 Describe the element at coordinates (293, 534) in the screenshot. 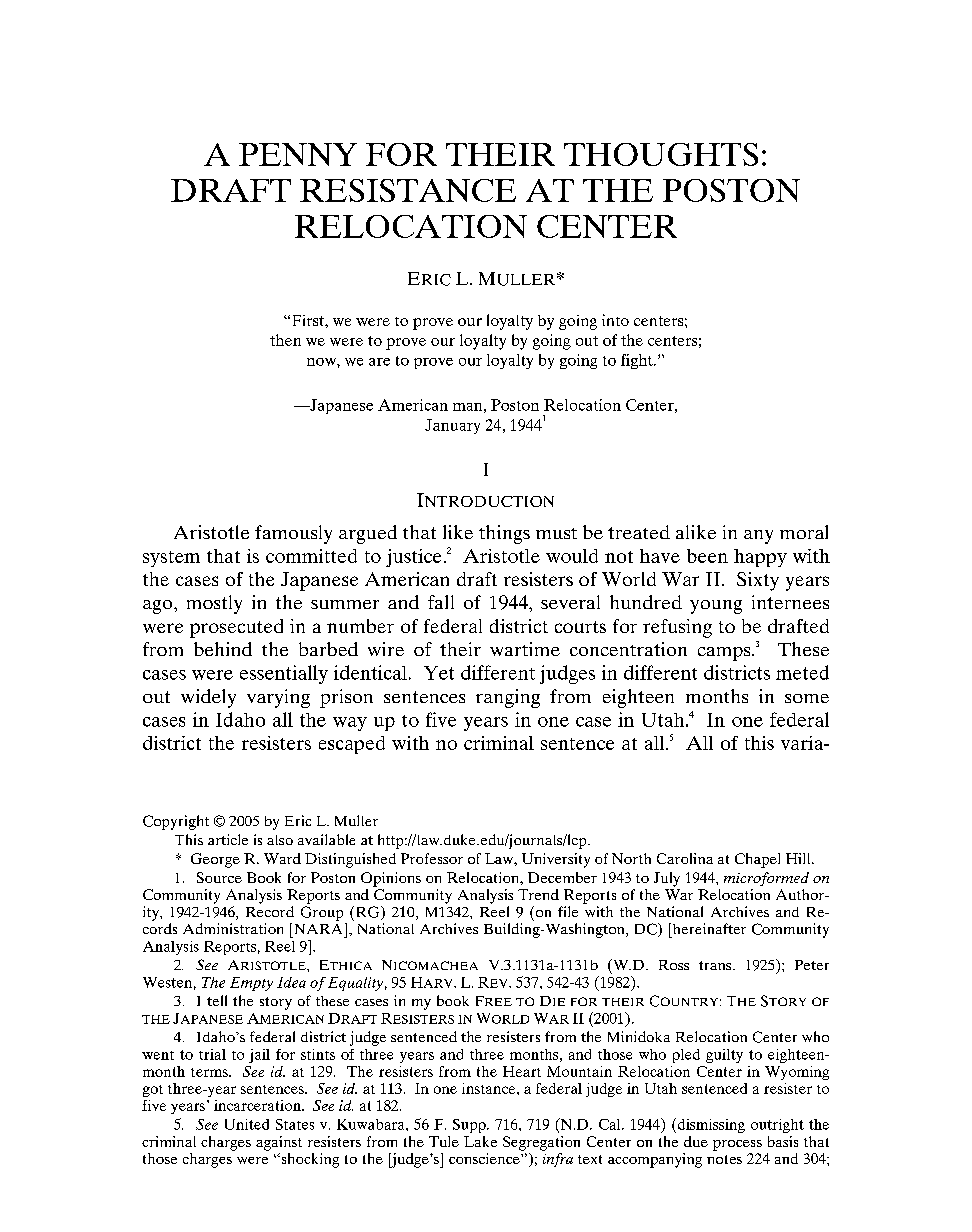

I see `famously` at that location.
